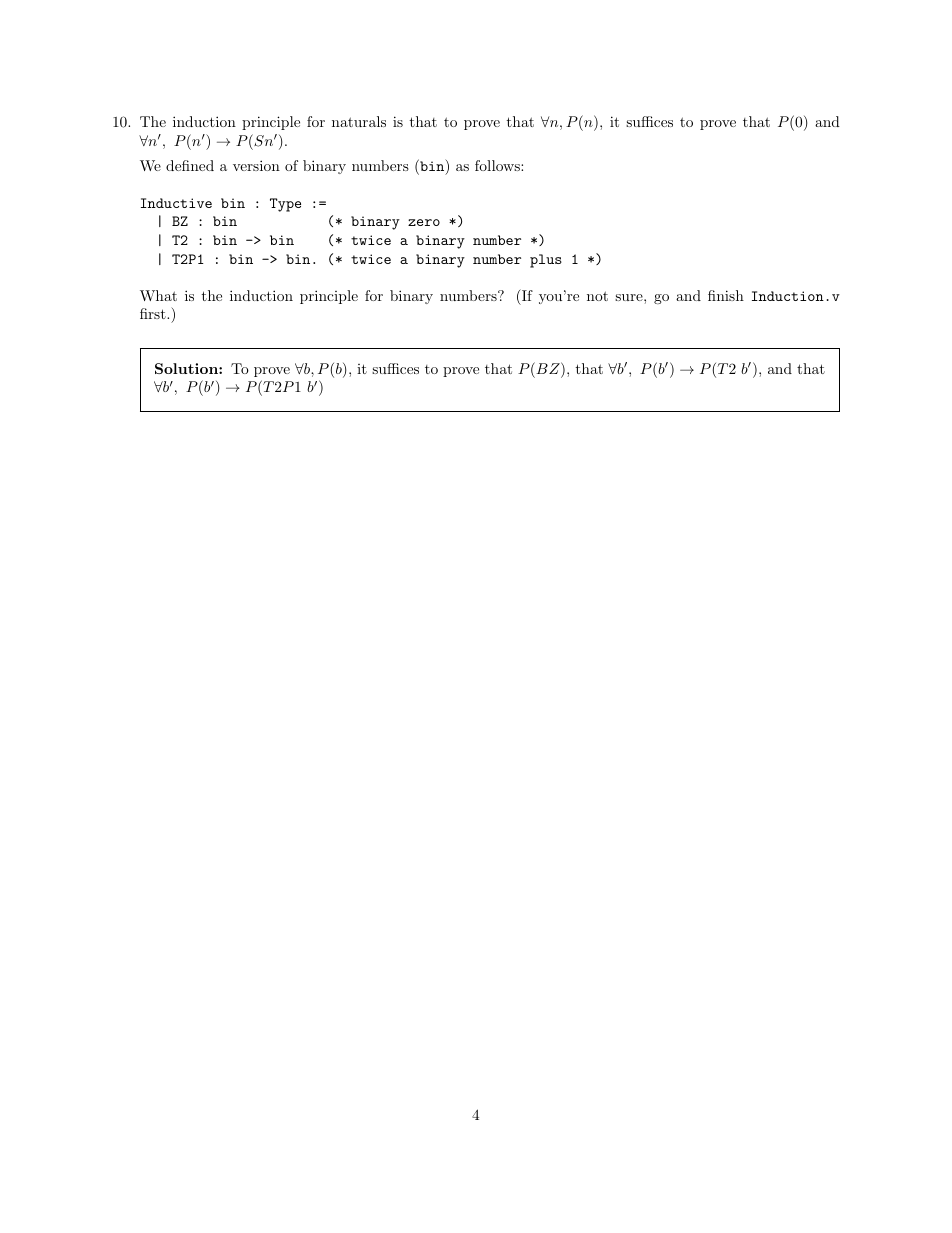  I want to click on What, so click(158, 295).
